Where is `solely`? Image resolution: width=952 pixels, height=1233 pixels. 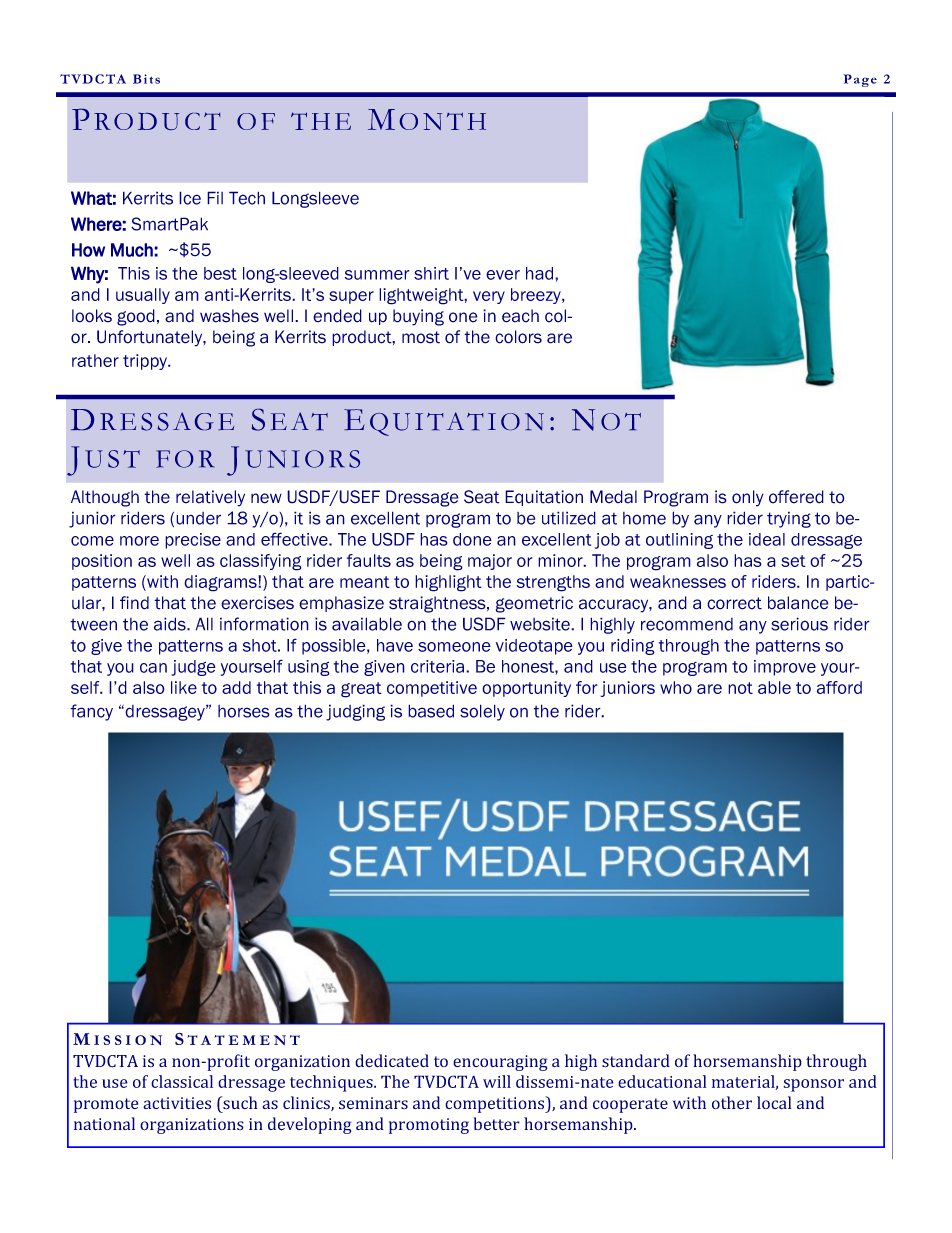 solely is located at coordinates (482, 712).
